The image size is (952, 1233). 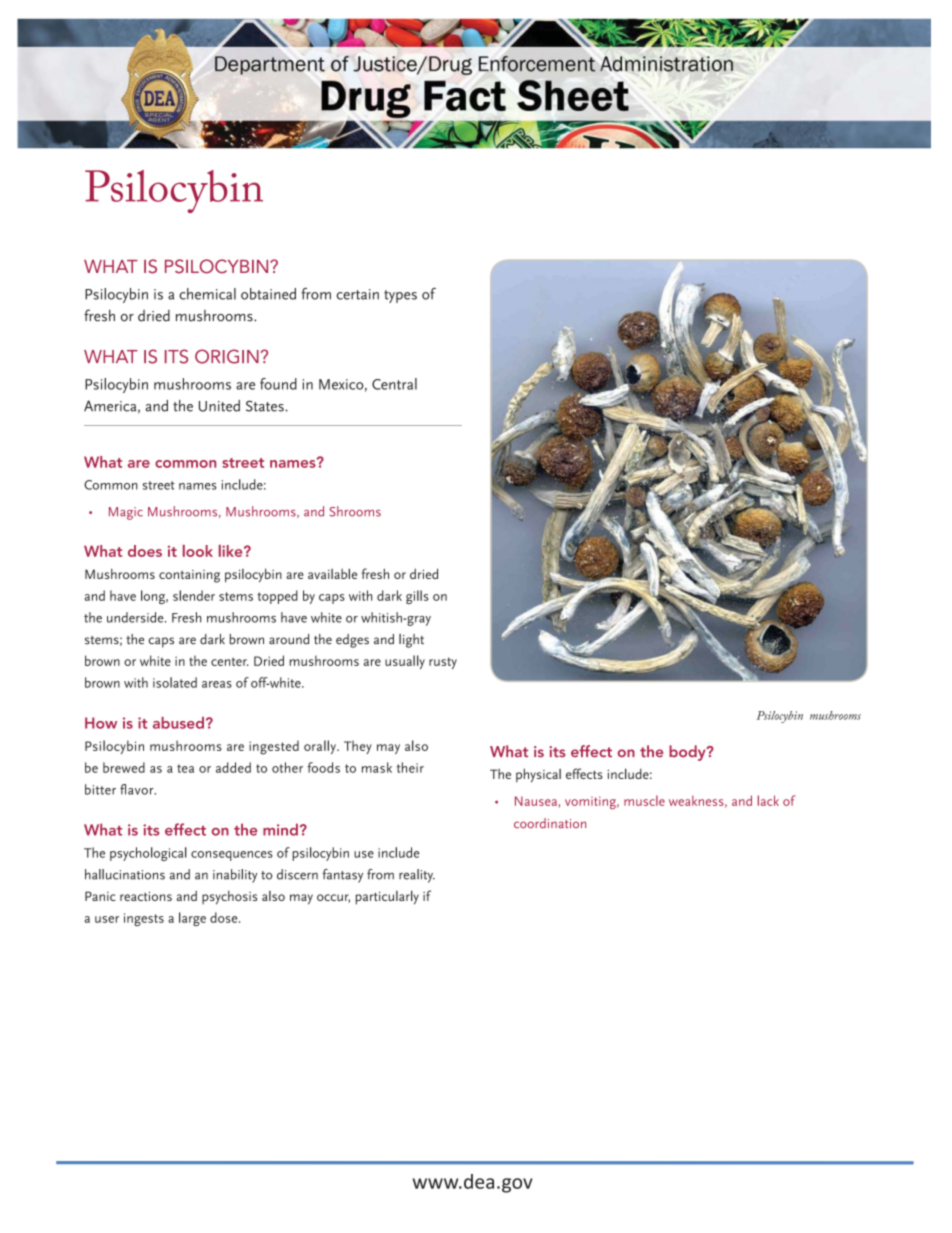 I want to click on rusty, so click(x=443, y=663).
